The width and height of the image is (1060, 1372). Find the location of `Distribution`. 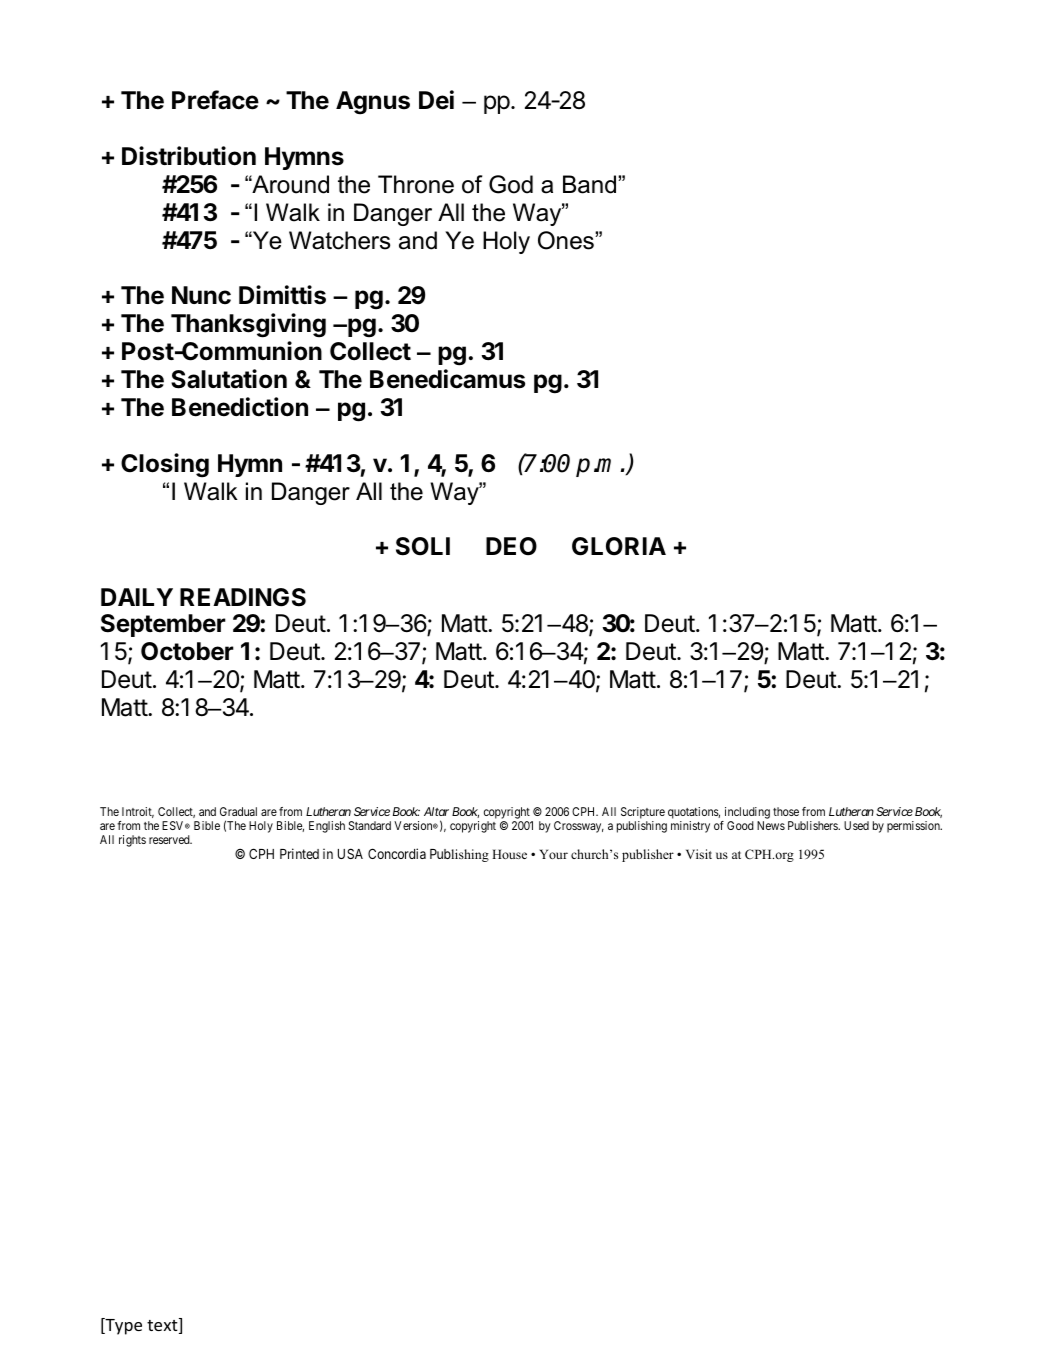

Distribution is located at coordinates (189, 156).
